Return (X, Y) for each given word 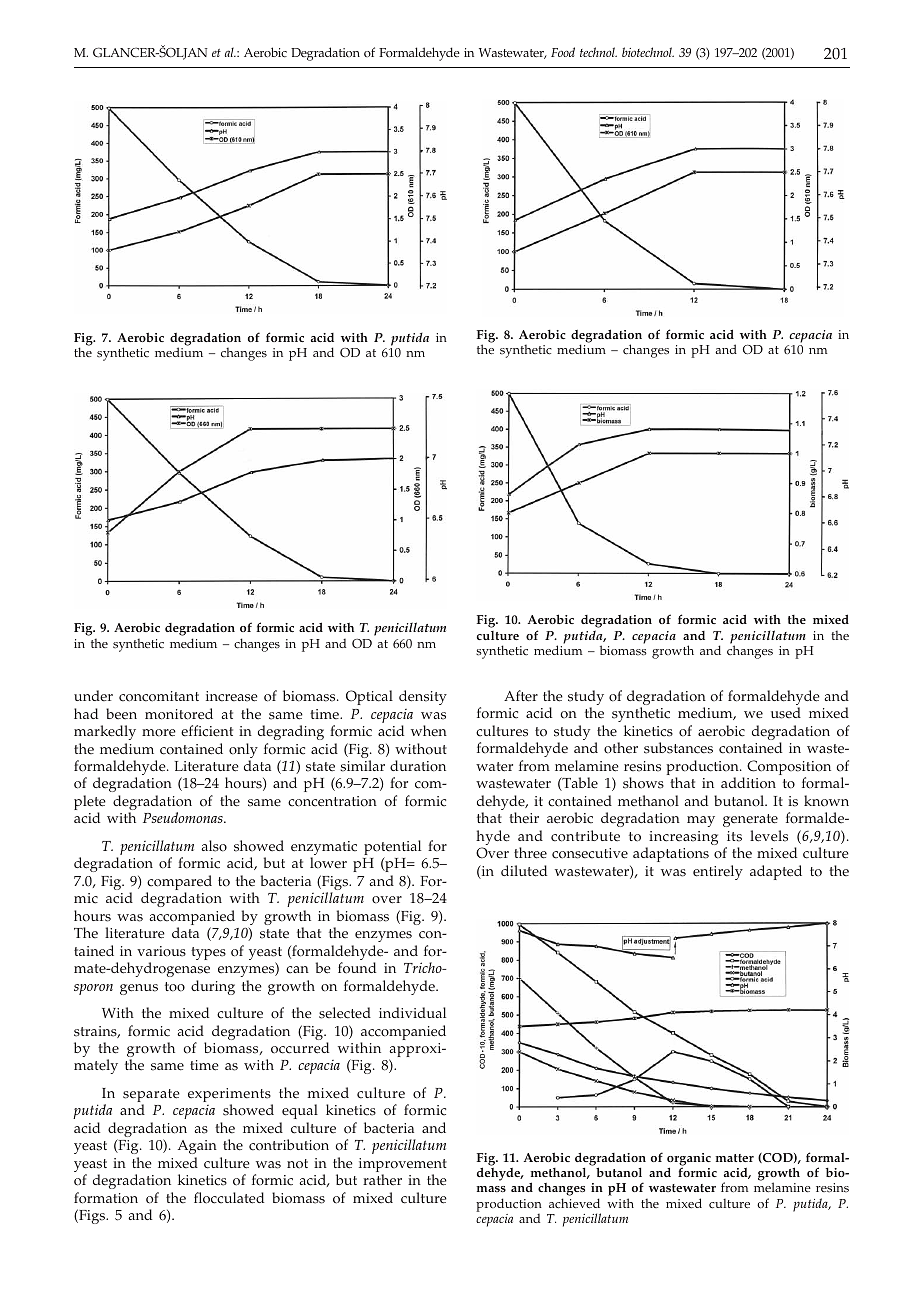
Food (563, 52)
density (423, 697)
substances (678, 748)
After (521, 696)
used (786, 713)
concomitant (159, 696)
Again (197, 1149)
